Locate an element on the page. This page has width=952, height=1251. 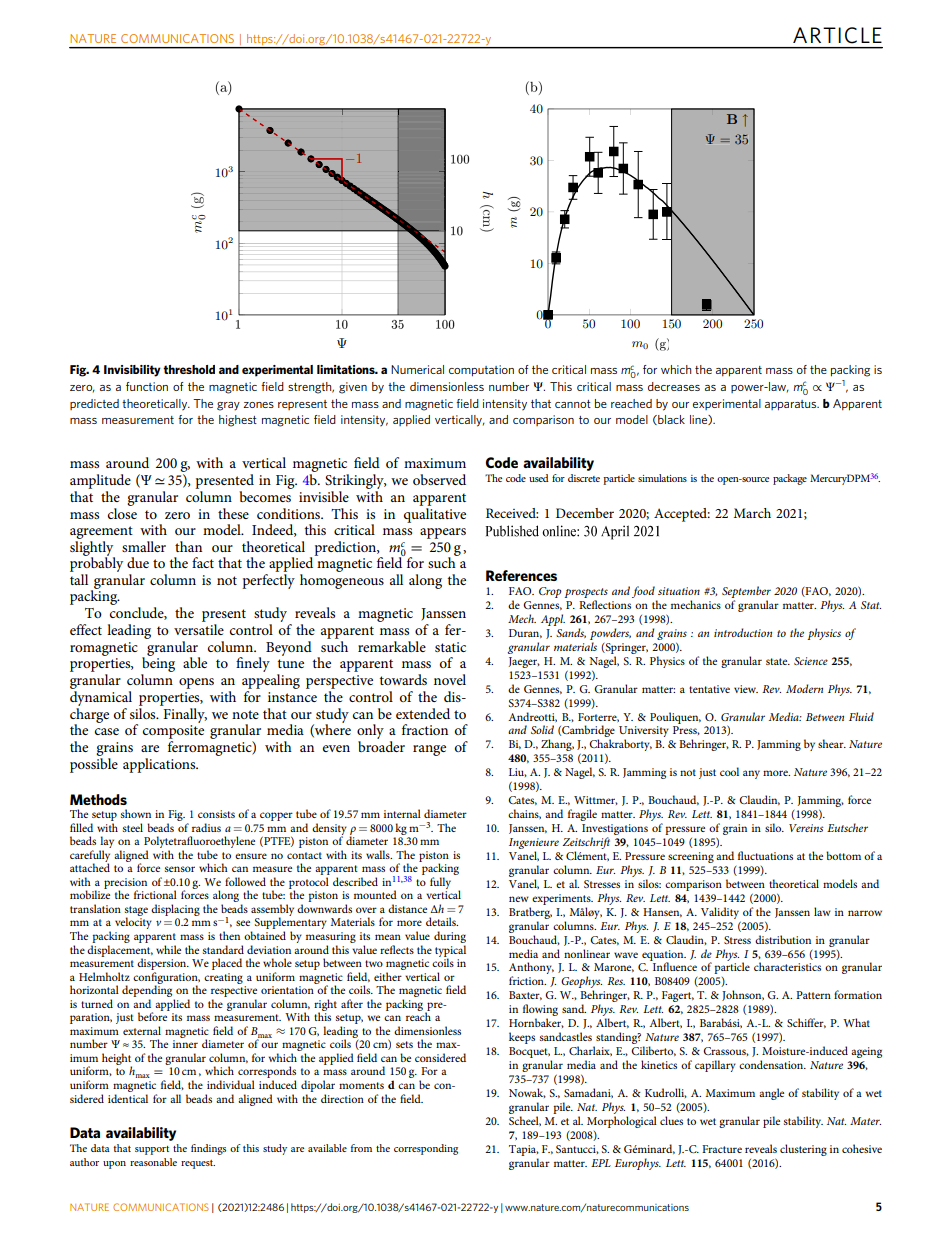
radius is located at coordinates (206, 827).
